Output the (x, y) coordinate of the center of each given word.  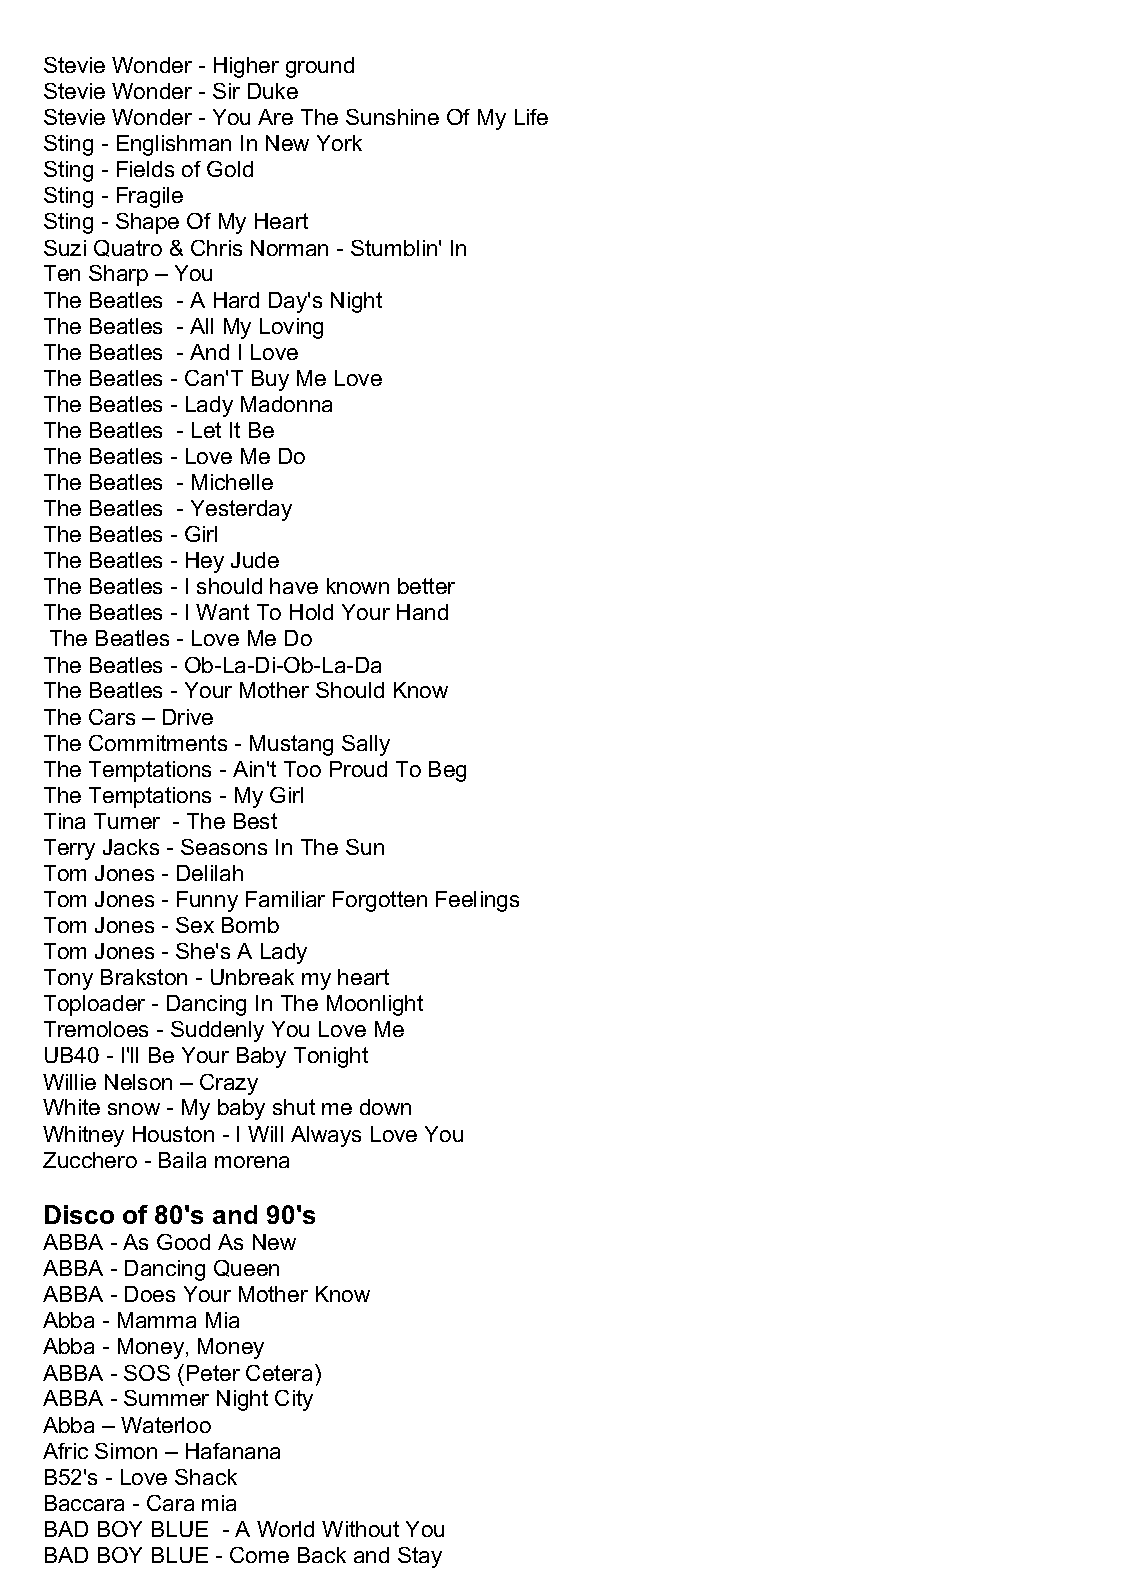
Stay (420, 1557)
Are (275, 117)
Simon (126, 1451)
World (285, 1529)
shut (294, 1107)
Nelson (138, 1082)
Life (531, 117)
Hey (205, 562)
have (294, 586)
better (426, 586)
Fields (145, 169)
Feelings (477, 901)
